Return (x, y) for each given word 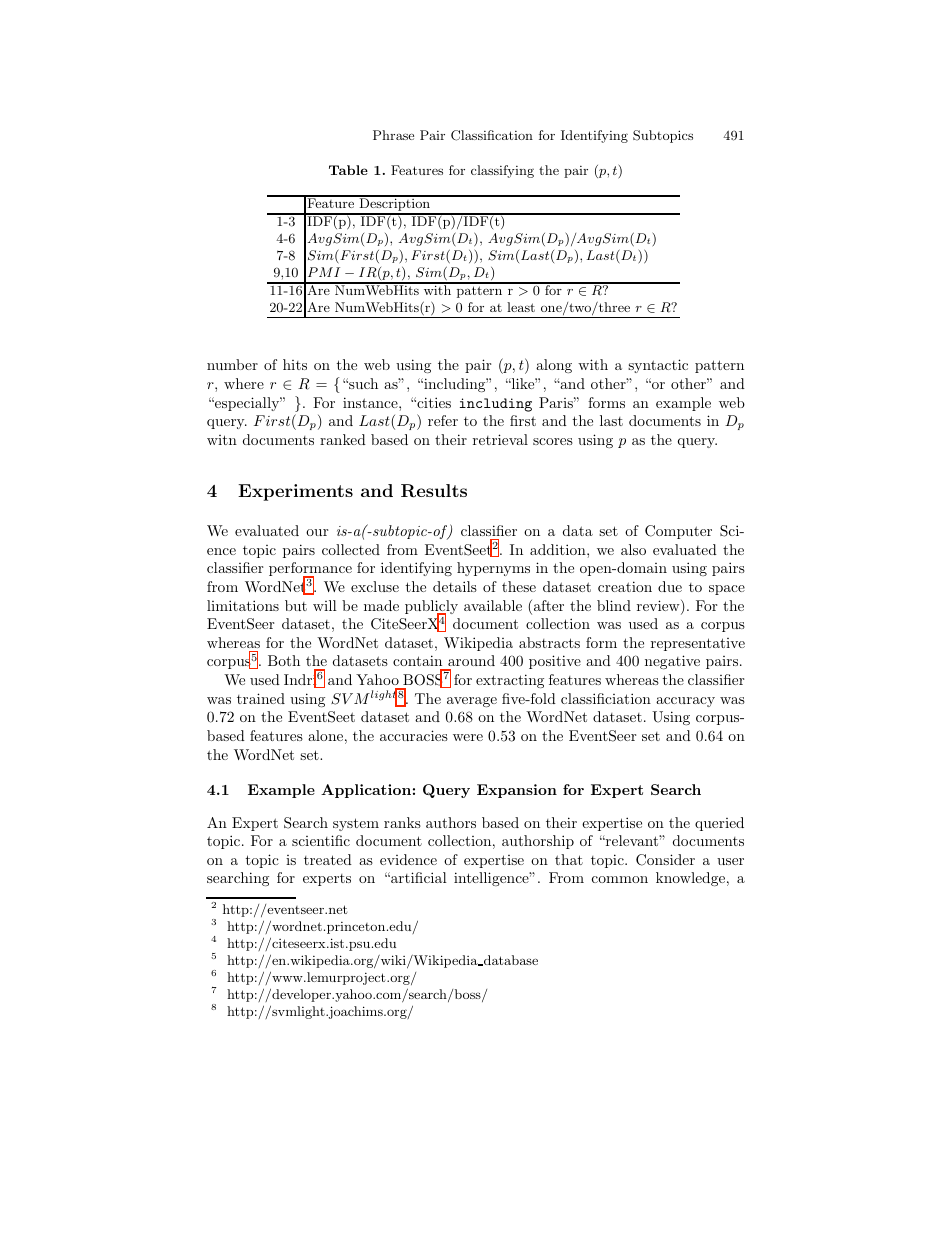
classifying (502, 171)
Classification (492, 135)
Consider (665, 860)
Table (348, 170)
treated (328, 859)
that (569, 859)
